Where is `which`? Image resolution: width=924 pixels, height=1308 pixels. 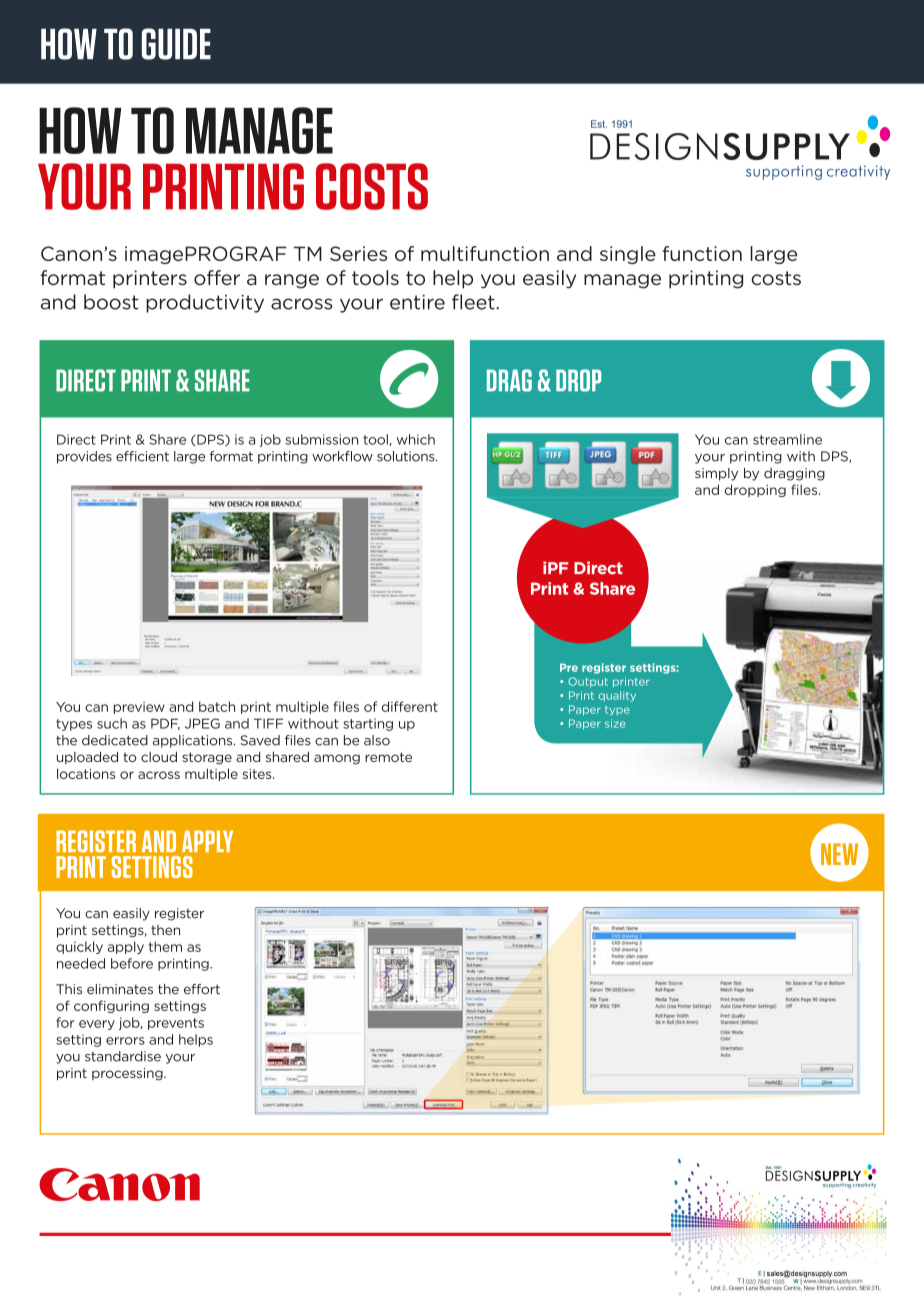 which is located at coordinates (416, 439).
